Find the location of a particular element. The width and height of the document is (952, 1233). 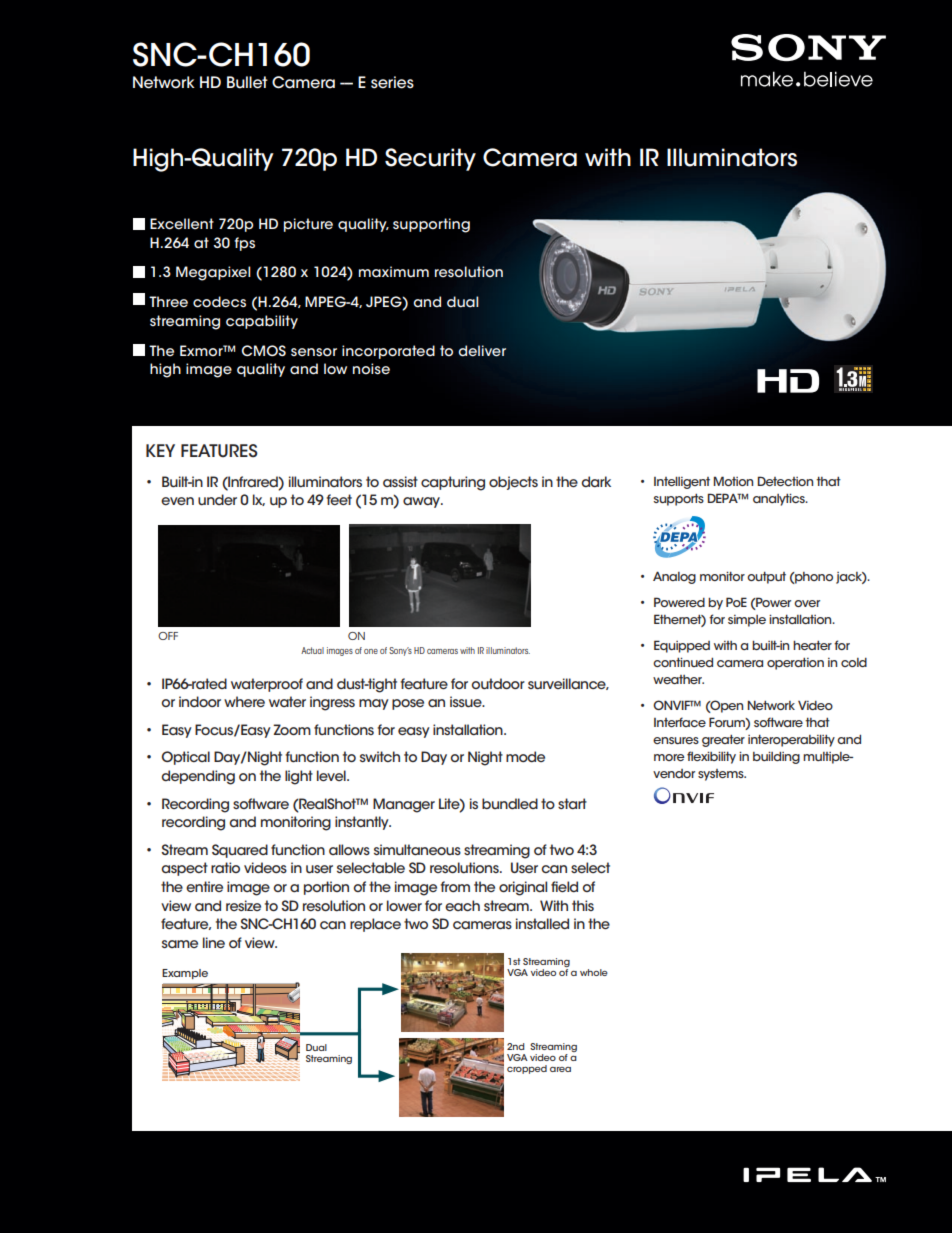

Example is located at coordinates (185, 974).
